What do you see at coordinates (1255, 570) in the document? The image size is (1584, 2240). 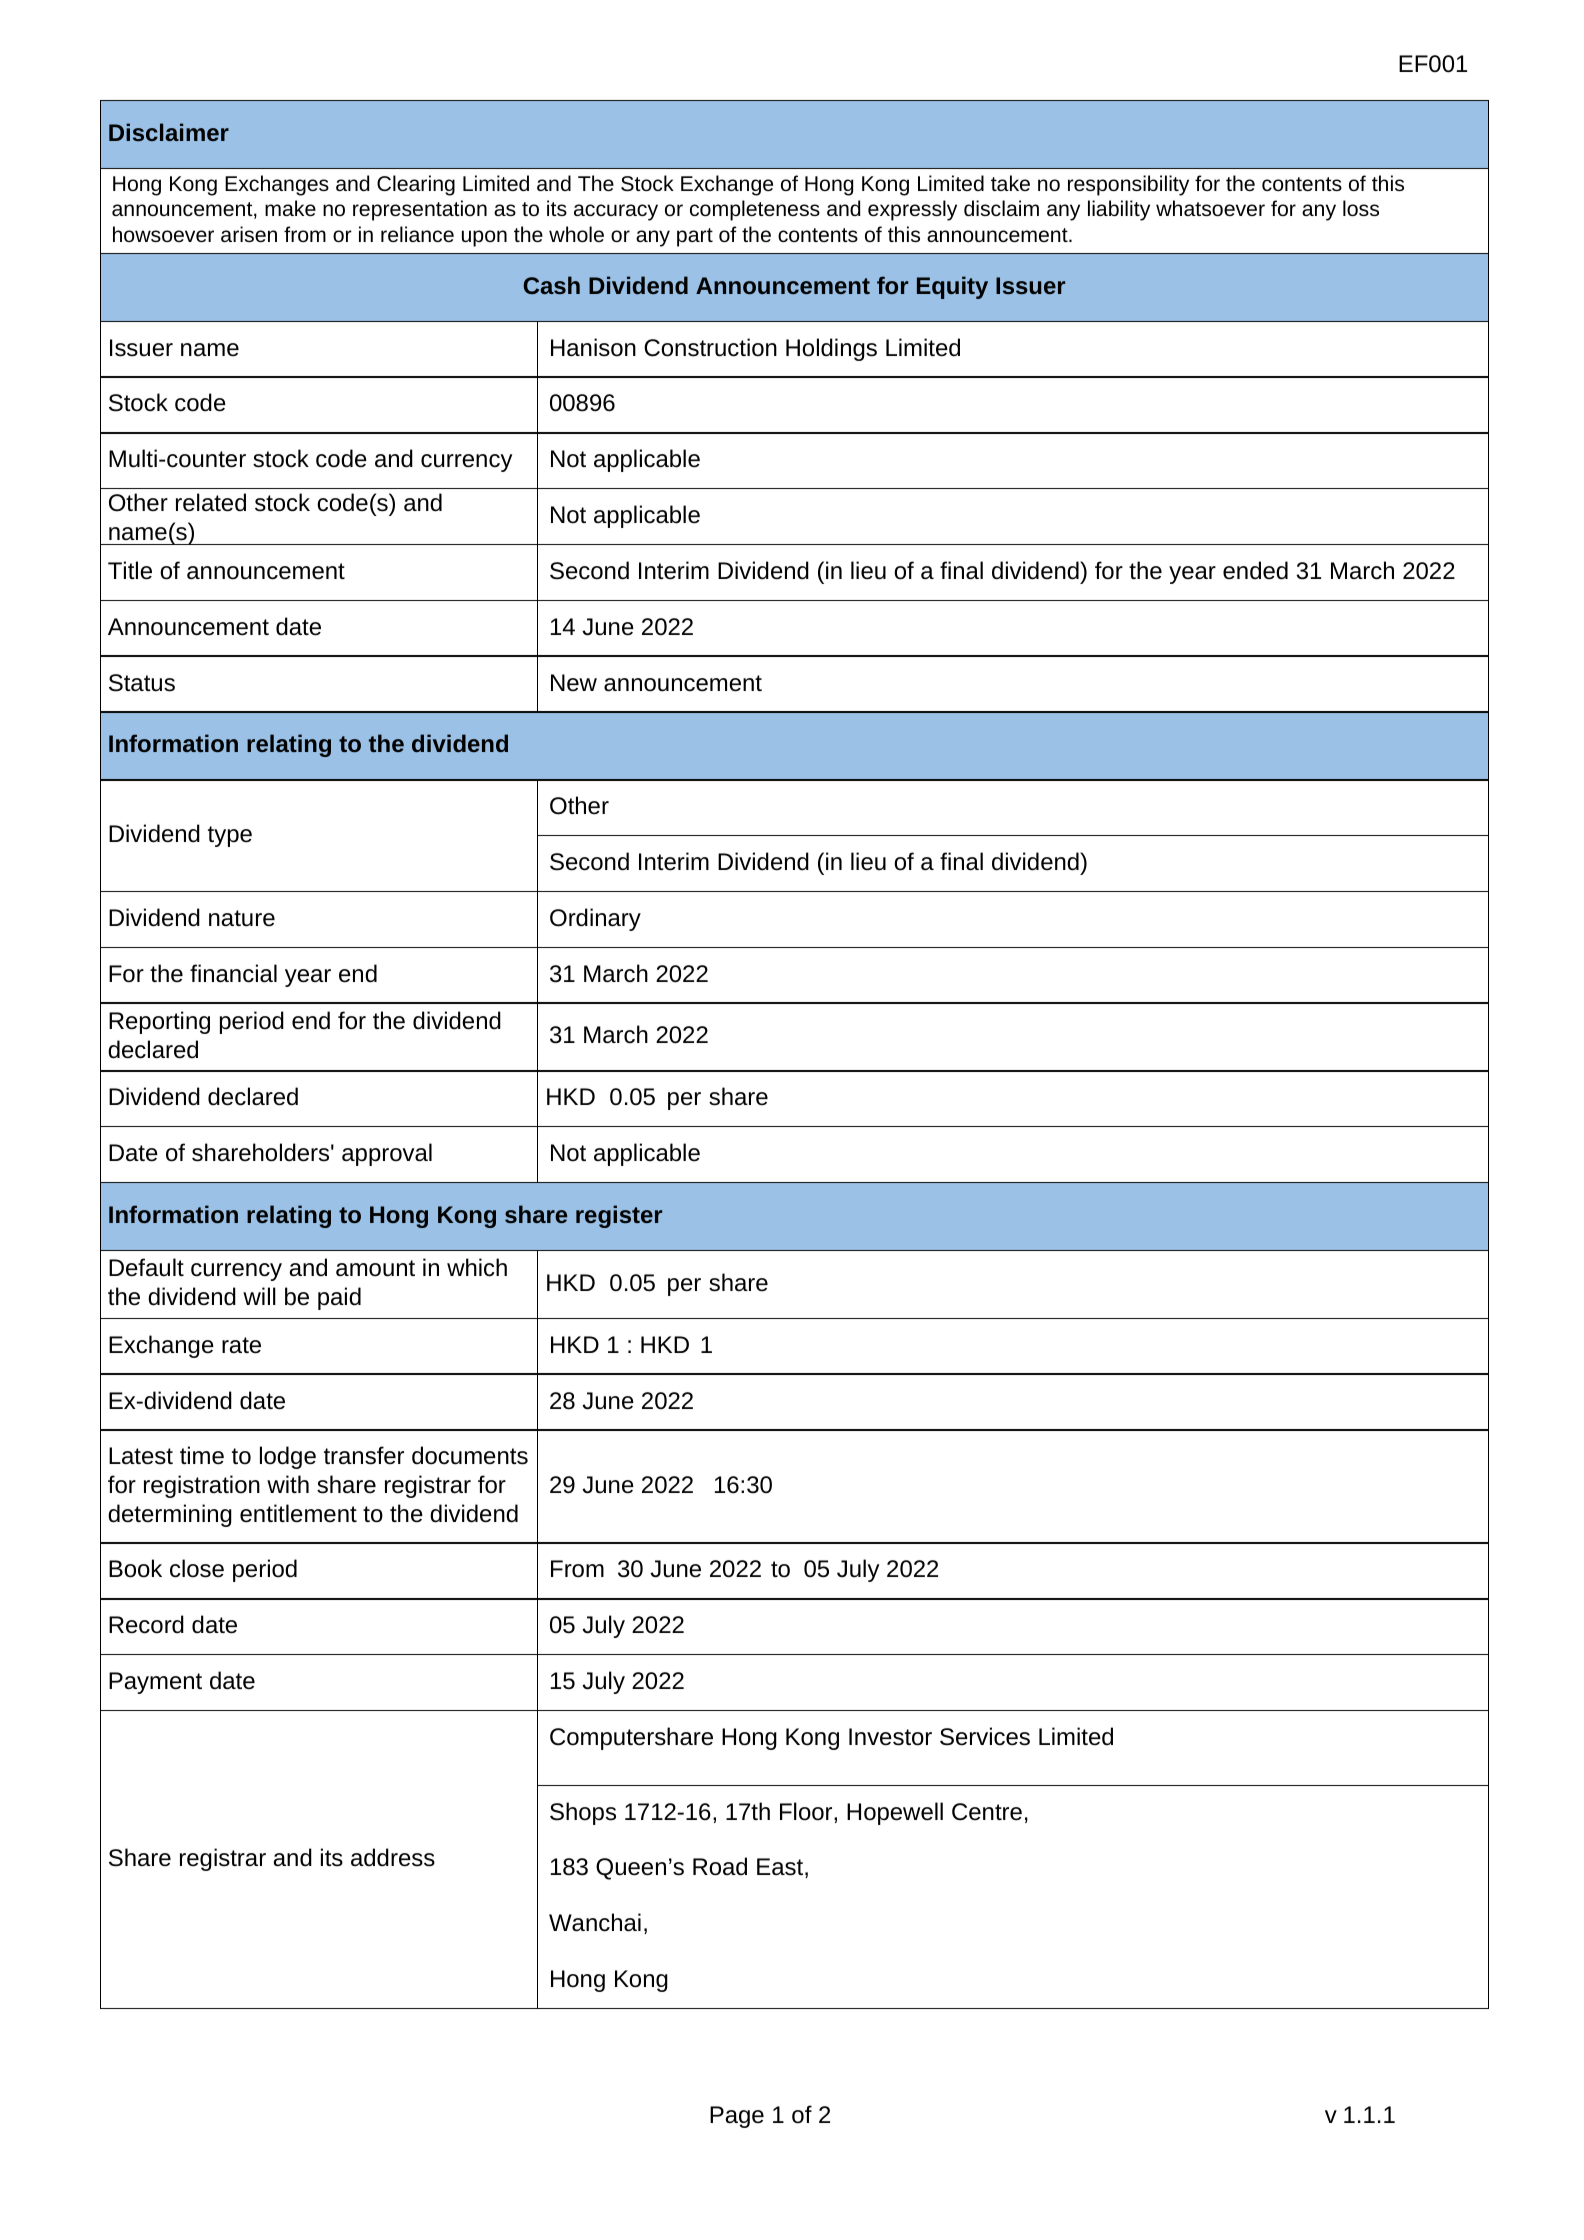 I see `ended` at bounding box center [1255, 570].
